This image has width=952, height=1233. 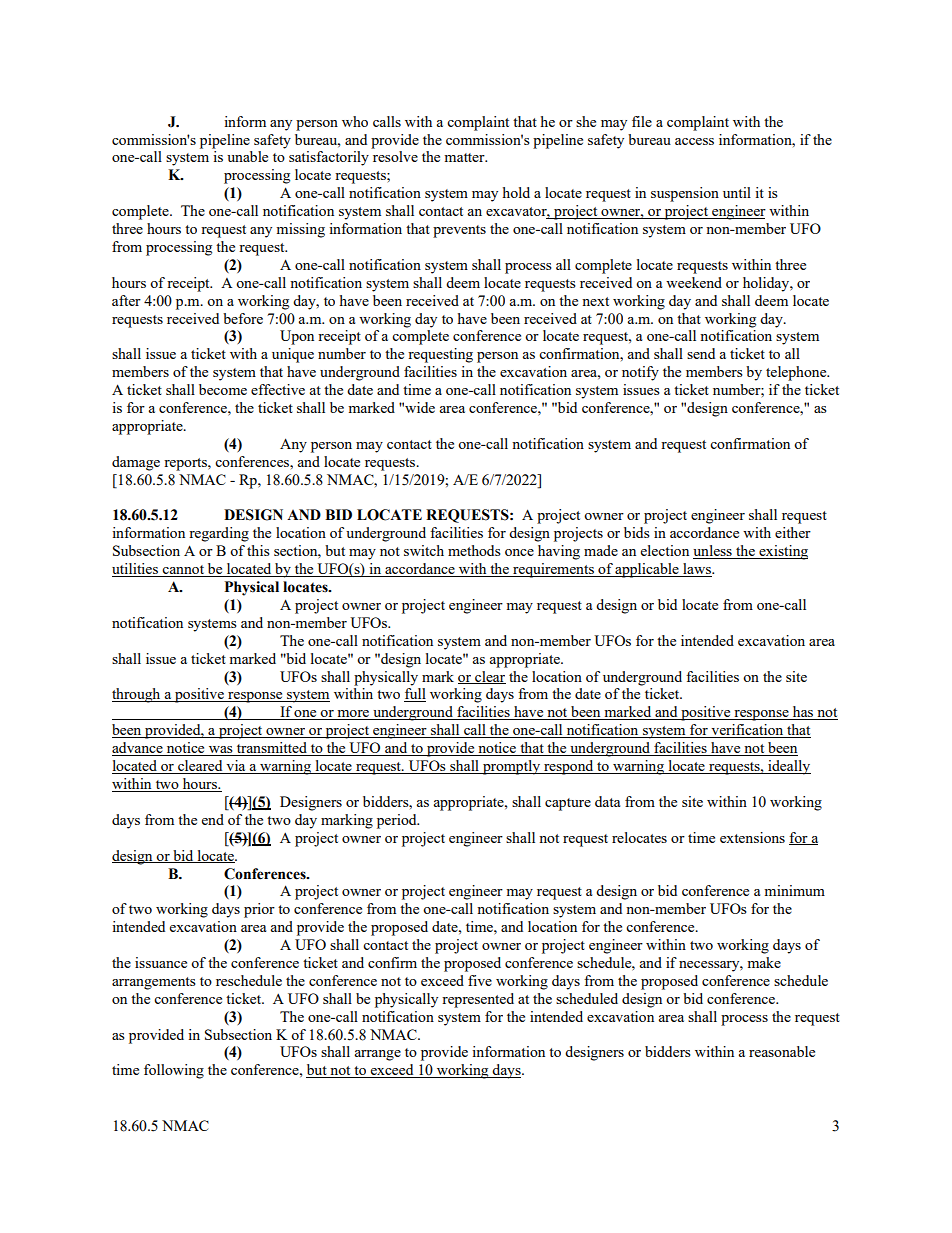 What do you see at coordinates (465, 157) in the image?
I see `matter` at bounding box center [465, 157].
